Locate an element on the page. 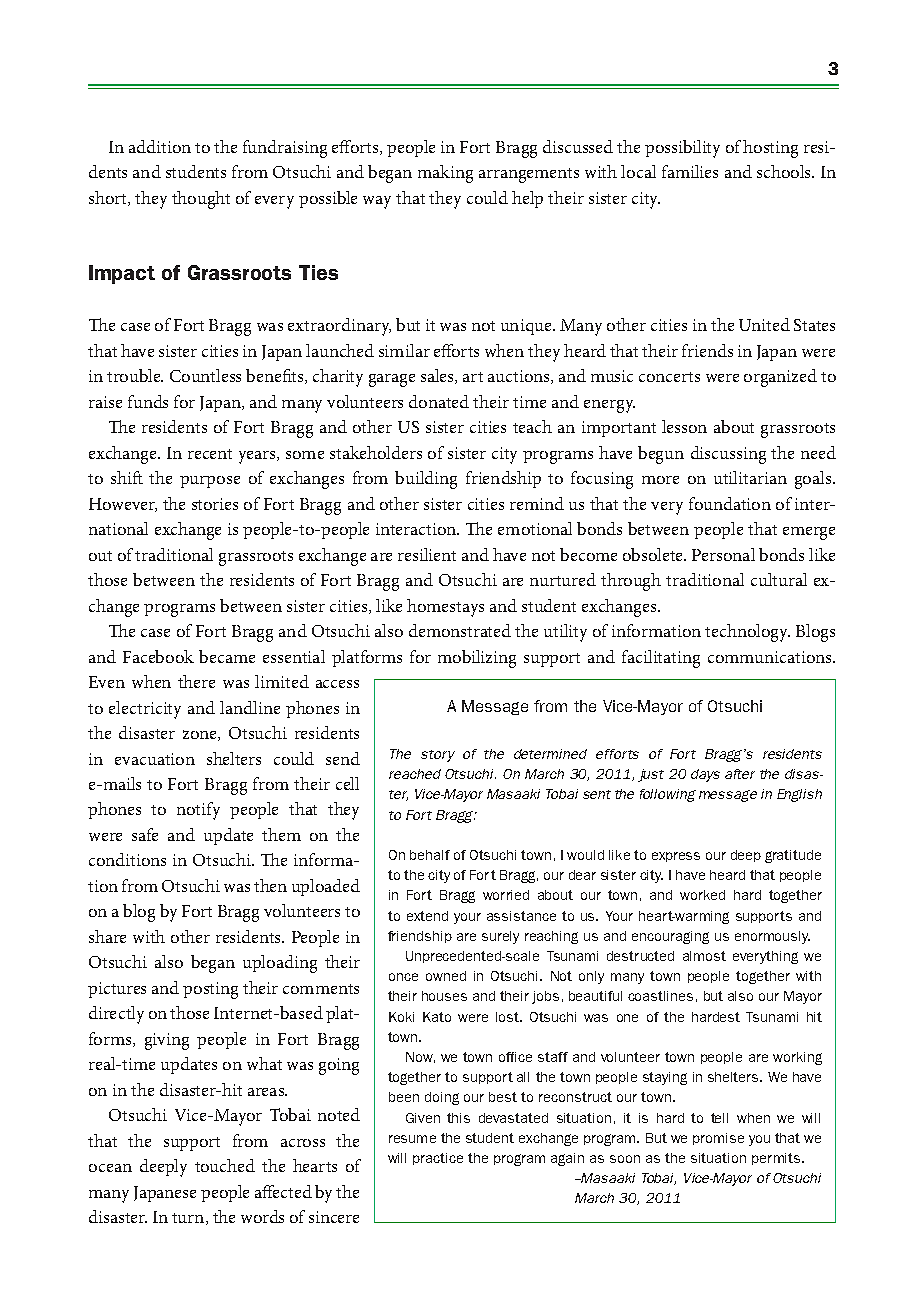 This document has height=1308, width=924. utilitarian is located at coordinates (750, 477).
